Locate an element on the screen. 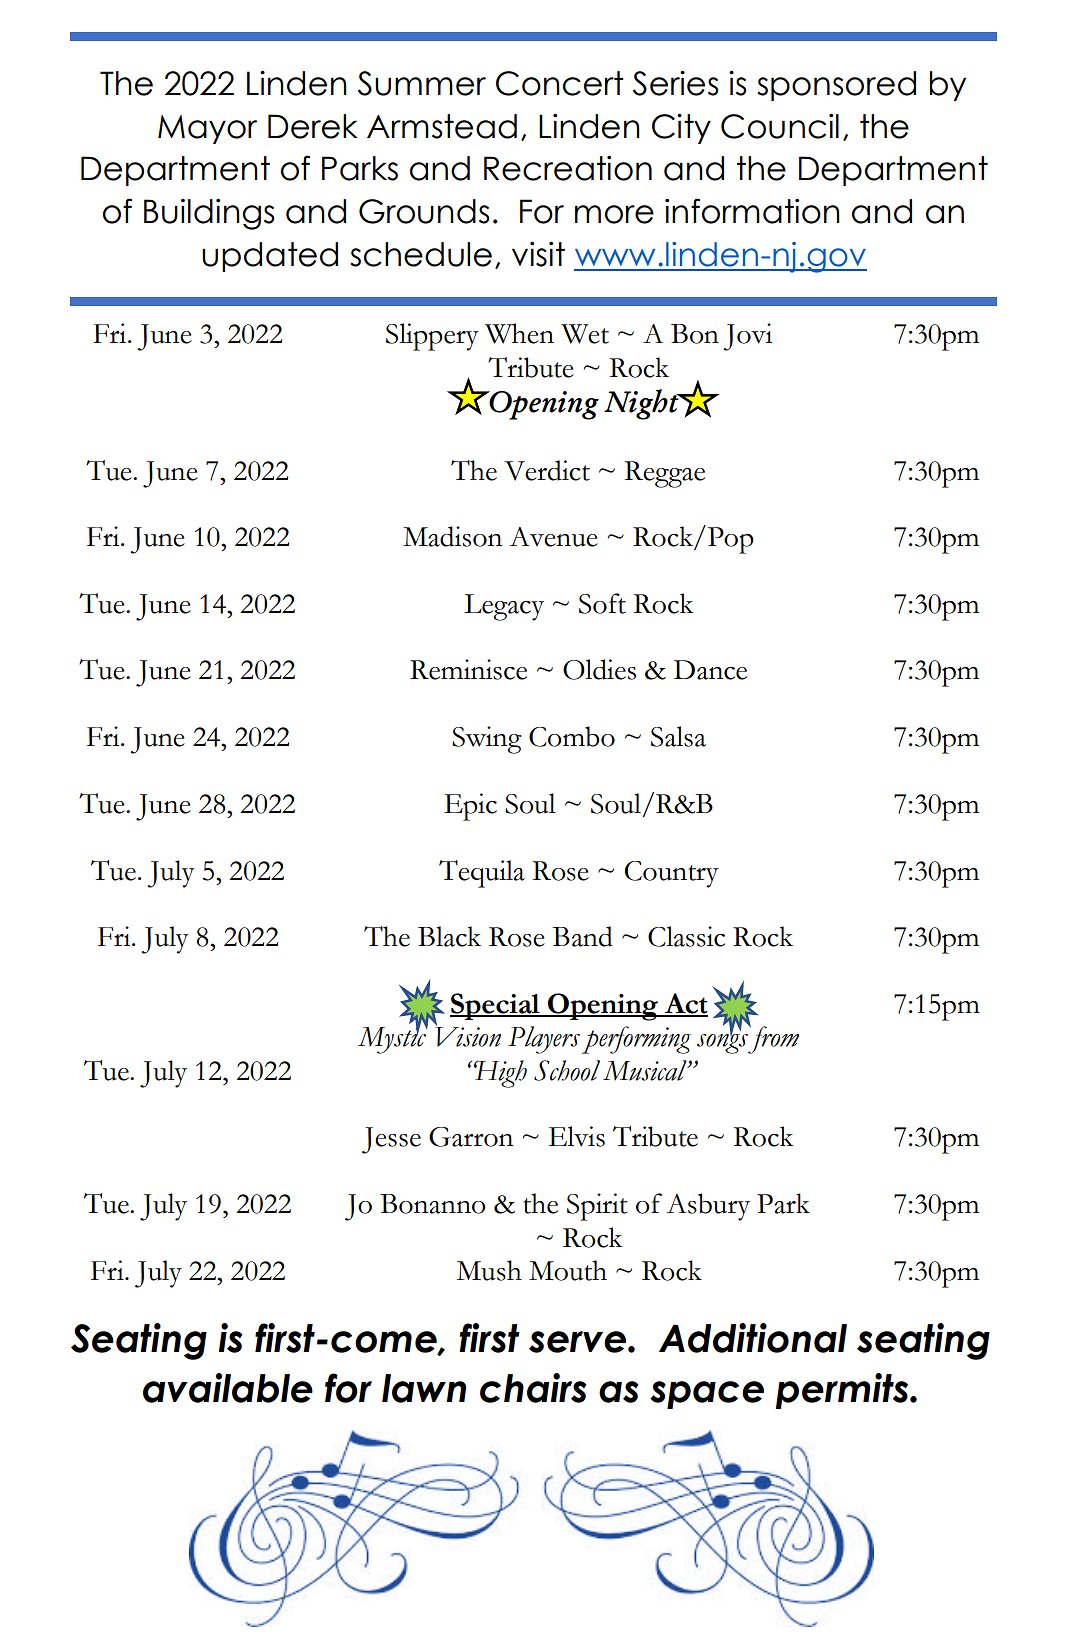  Dance is located at coordinates (710, 670).
